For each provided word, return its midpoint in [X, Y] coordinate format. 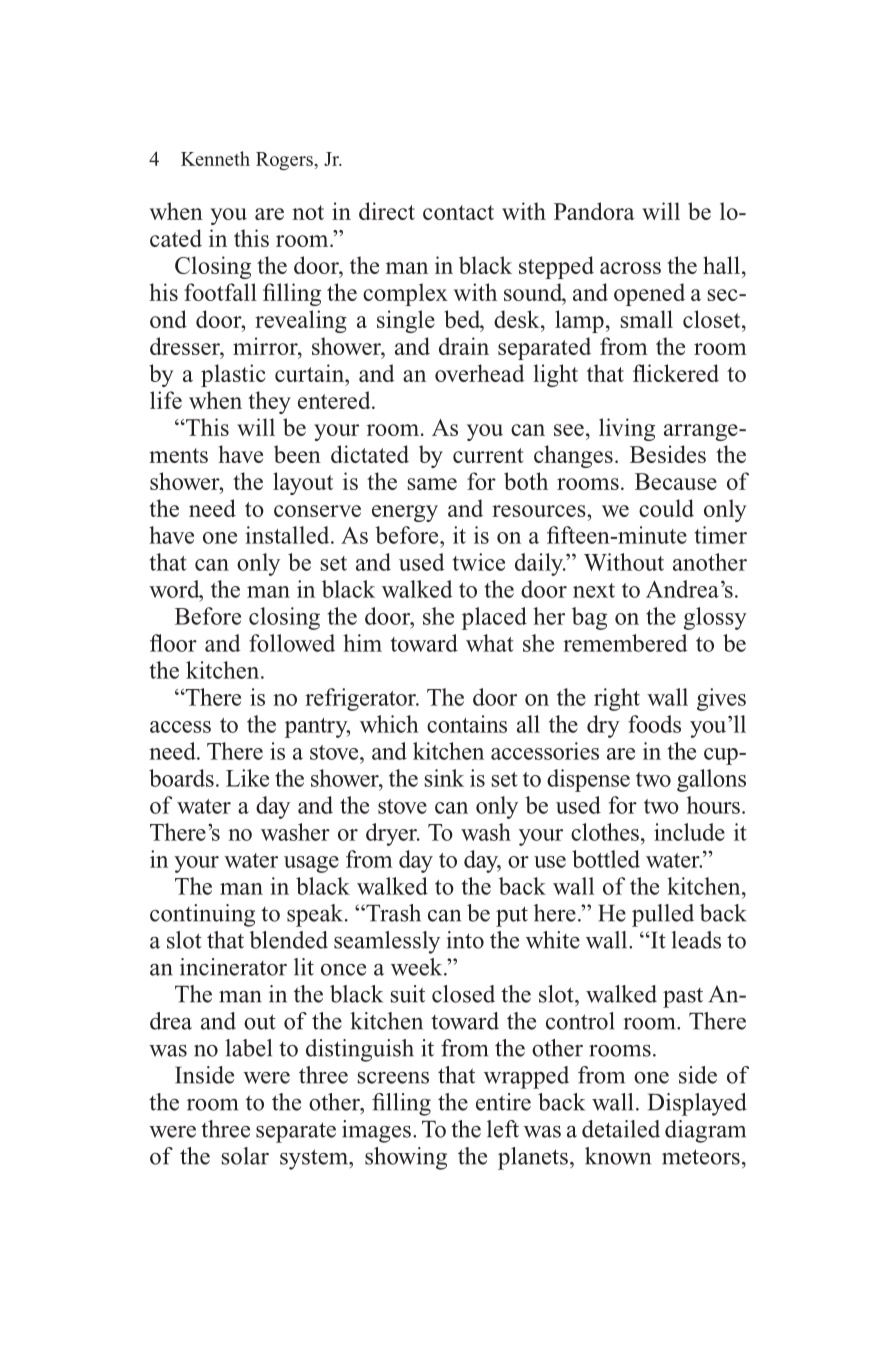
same [432, 484]
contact [458, 212]
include [689, 832]
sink [444, 778]
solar [245, 1156]
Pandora [594, 211]
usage [311, 864]
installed [288, 535]
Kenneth [215, 158]
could [666, 508]
